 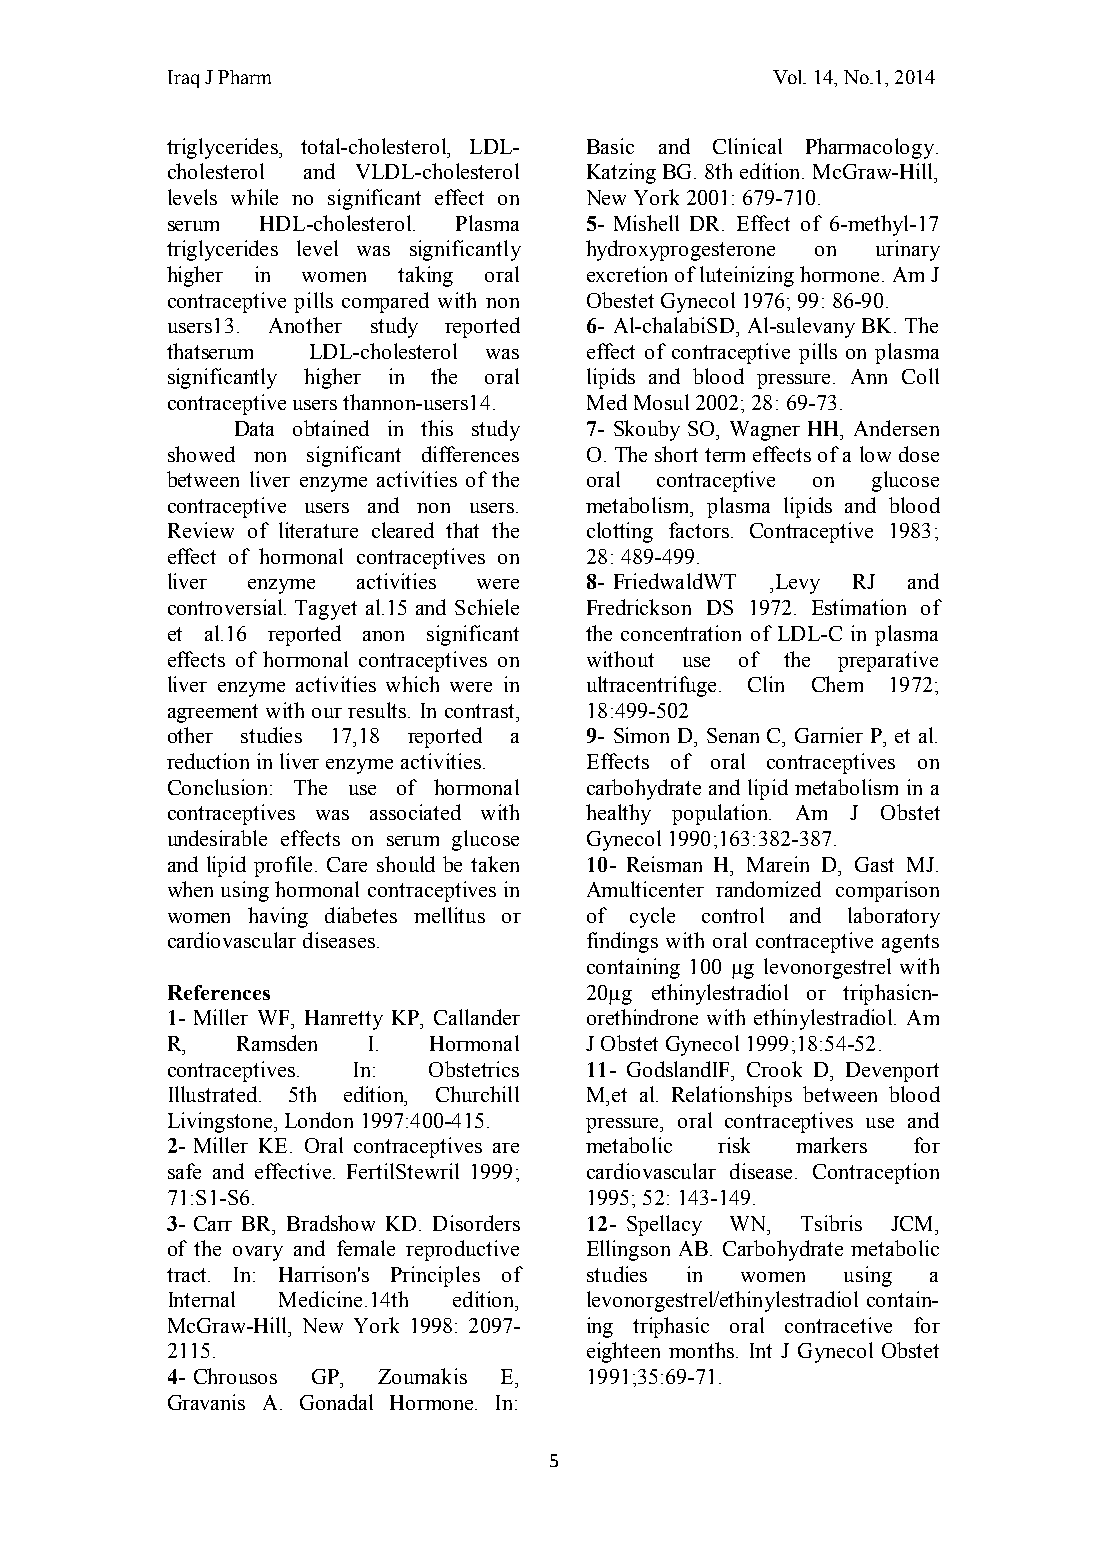 I want to click on Basic, so click(x=610, y=146).
